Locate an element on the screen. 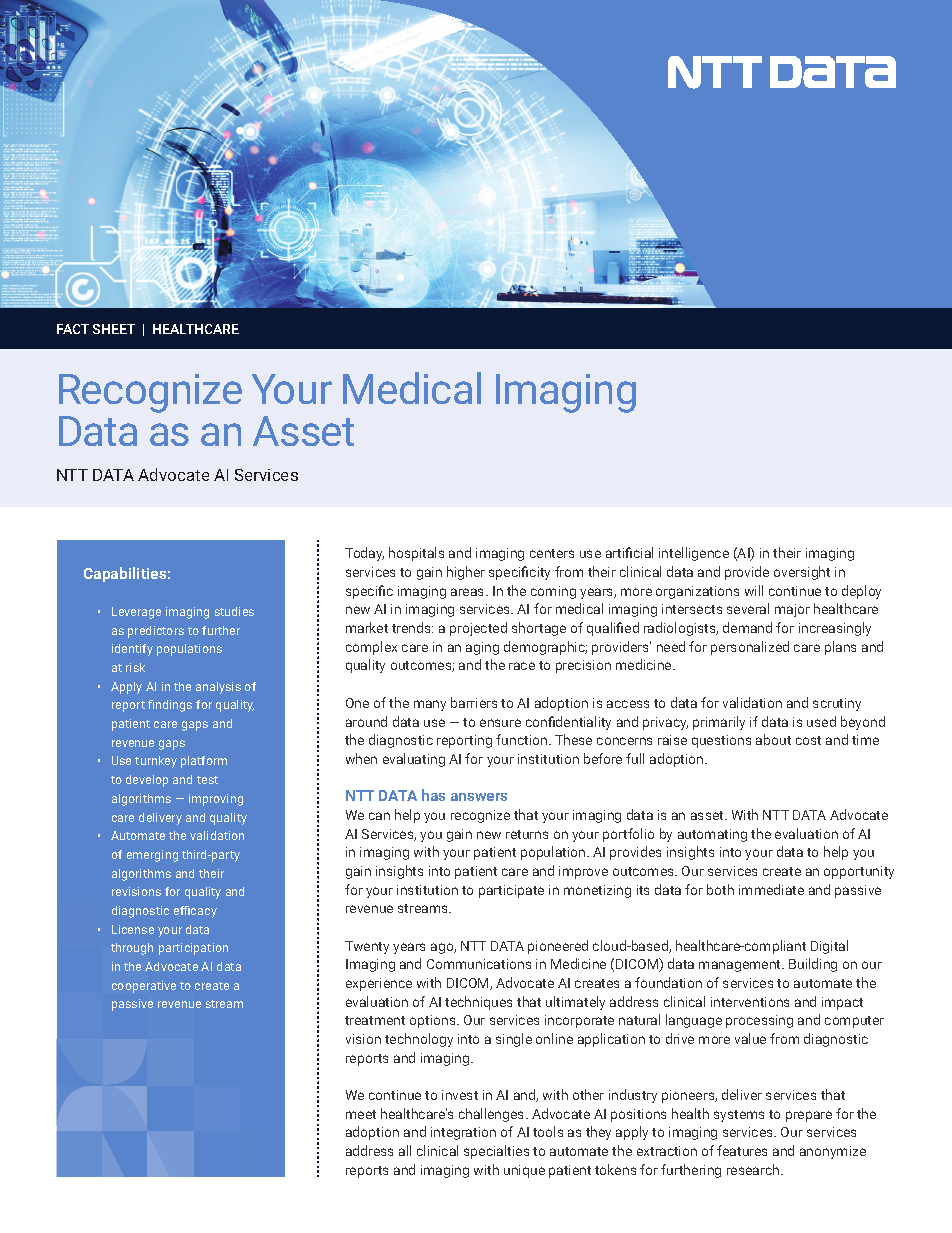  intelligence is located at coordinates (694, 554).
